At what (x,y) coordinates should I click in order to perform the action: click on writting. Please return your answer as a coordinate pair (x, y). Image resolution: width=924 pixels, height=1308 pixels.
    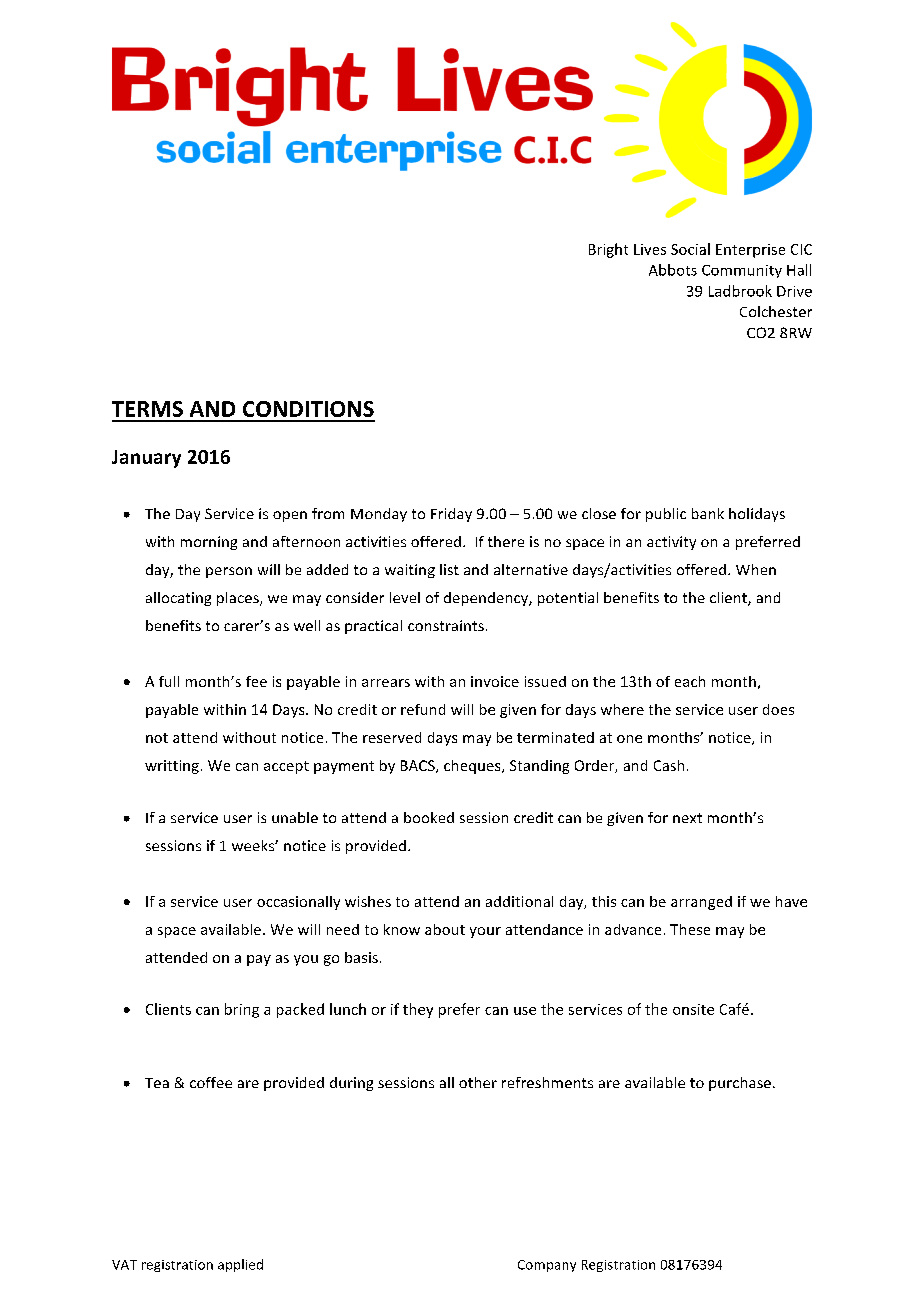
    Looking at the image, I should click on (172, 767).
